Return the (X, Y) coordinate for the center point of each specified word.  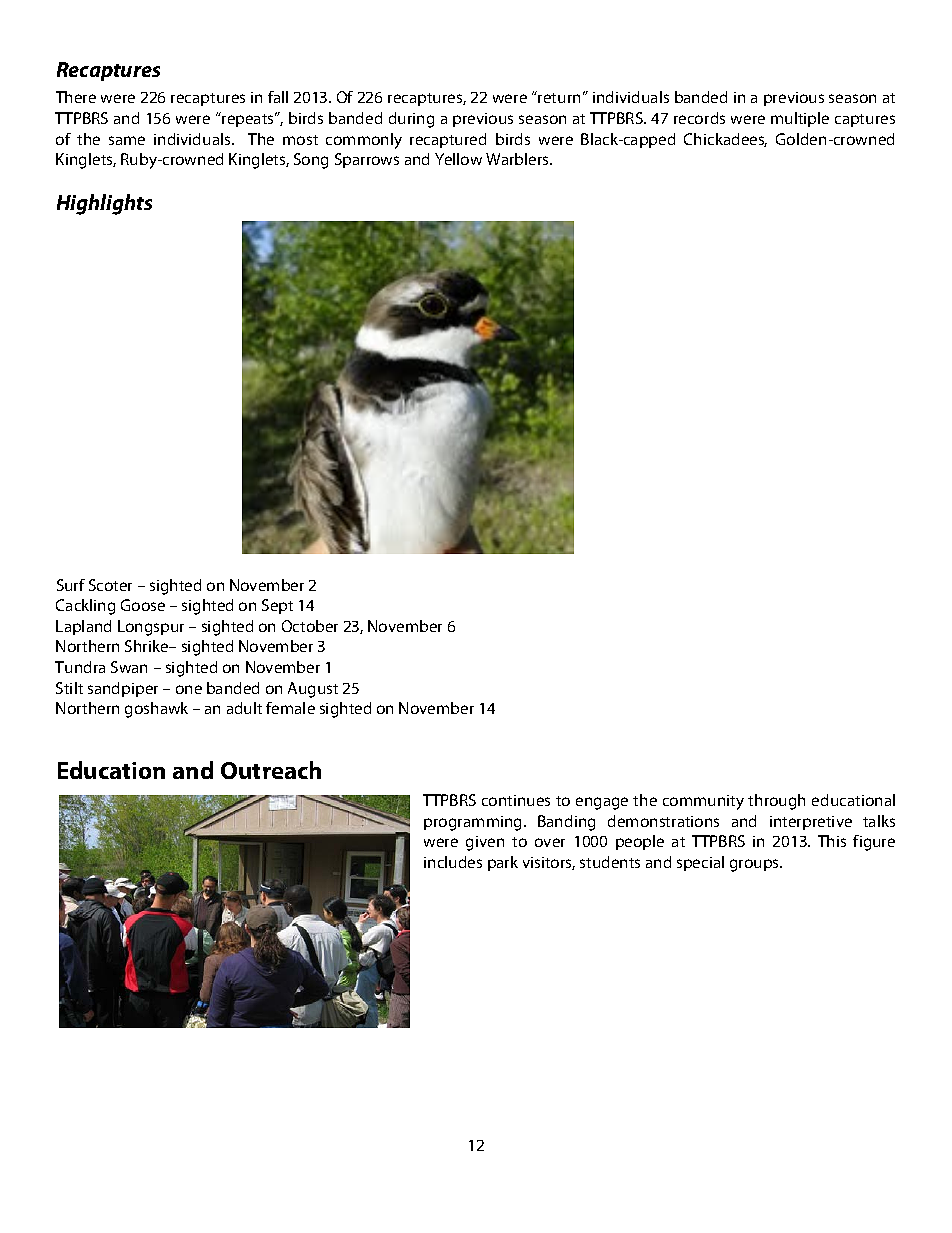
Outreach (271, 770)
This (832, 841)
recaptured (448, 140)
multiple (800, 119)
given (485, 843)
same (127, 140)
